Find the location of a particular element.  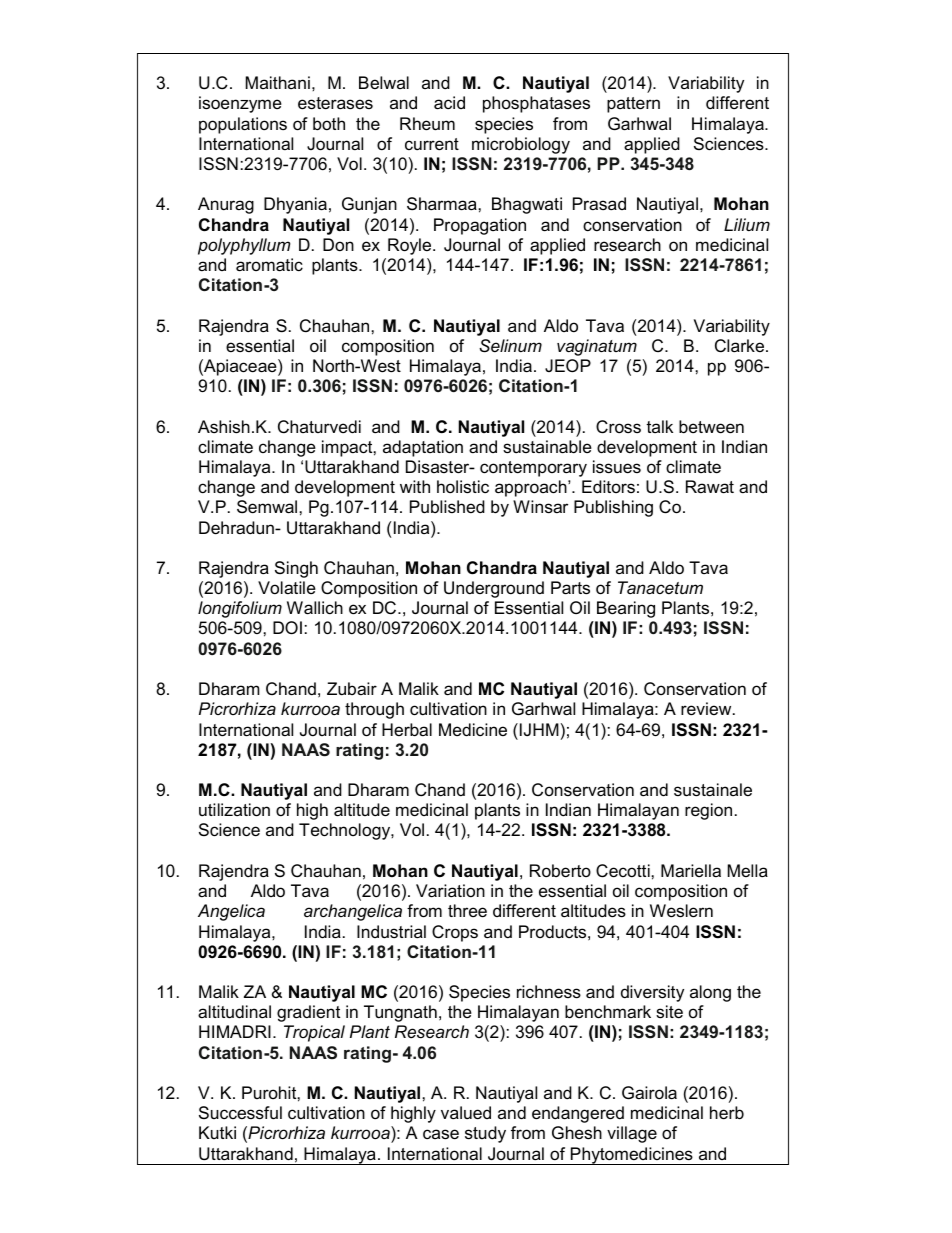

both is located at coordinates (329, 124).
